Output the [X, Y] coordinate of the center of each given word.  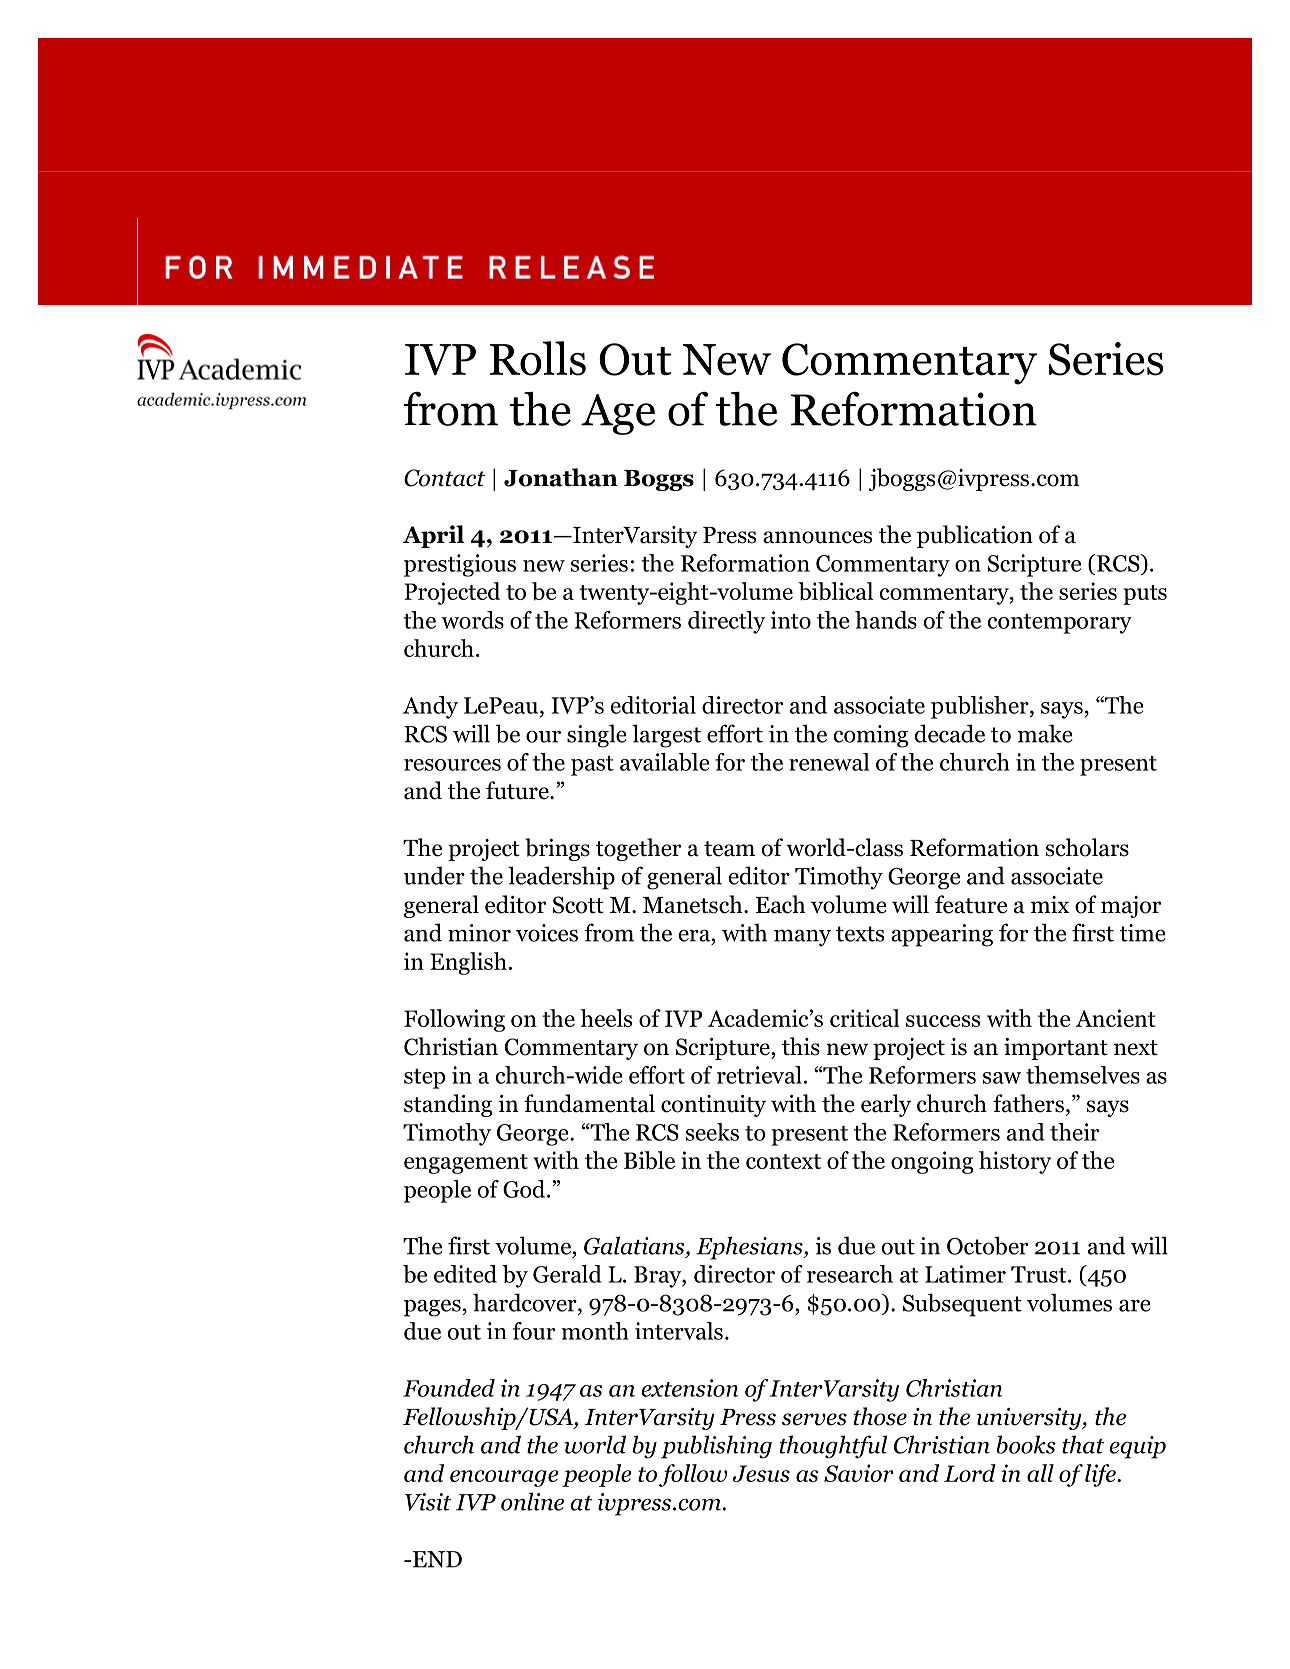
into [791, 620]
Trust [1040, 1274]
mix [1050, 904]
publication [975, 536]
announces [817, 537]
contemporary [1060, 624]
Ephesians [750, 1248]
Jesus [761, 1473]
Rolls [538, 358]
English [468, 963]
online [532, 1501]
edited [465, 1274]
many [802, 938]
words [472, 620]
